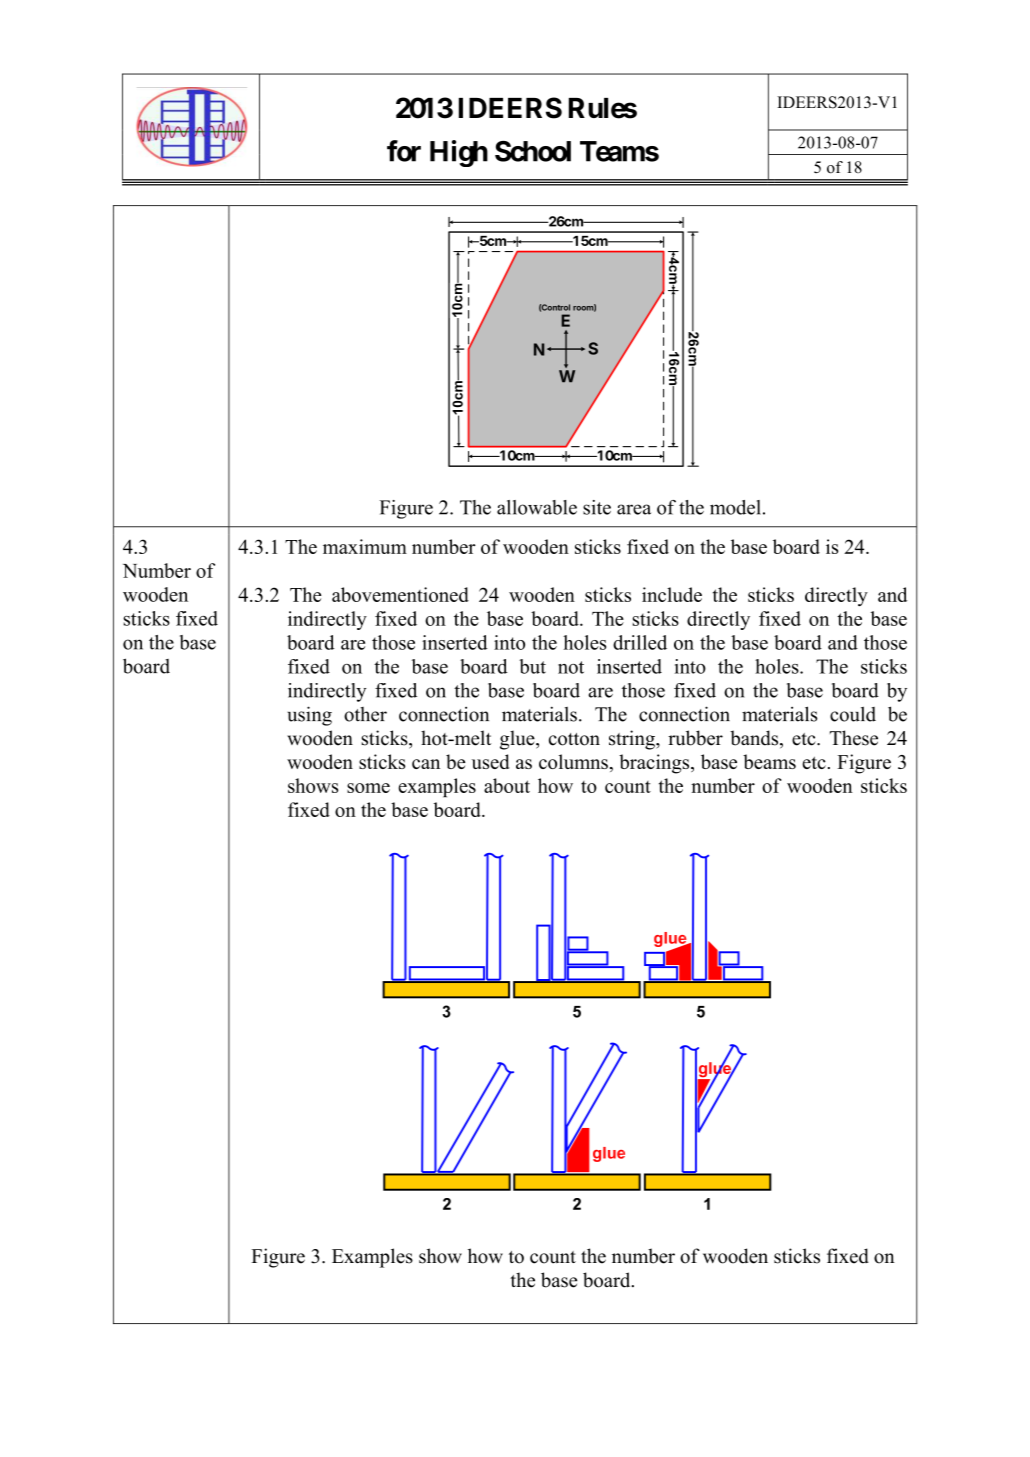  What do you see at coordinates (365, 546) in the screenshot?
I see `maximum` at bounding box center [365, 546].
